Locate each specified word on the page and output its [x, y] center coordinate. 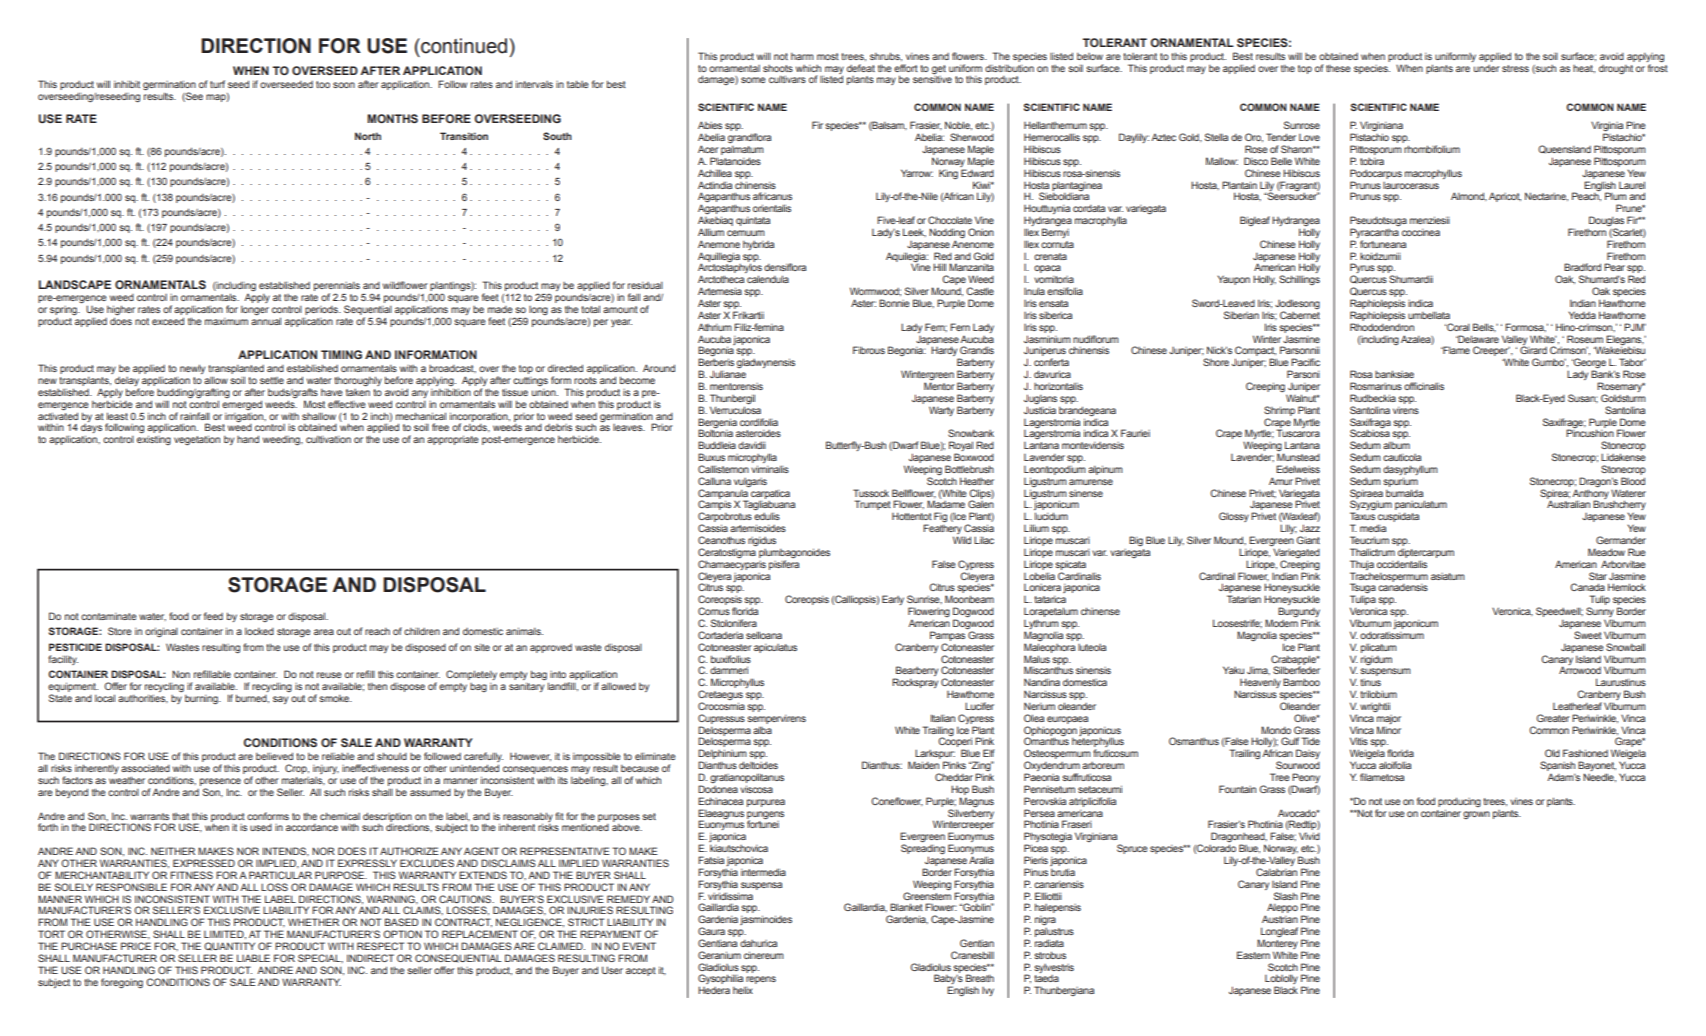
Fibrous [869, 350]
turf [217, 84]
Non [181, 674]
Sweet [1588, 635]
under [1487, 68]
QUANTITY [229, 946]
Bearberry [916, 672]
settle [272, 380]
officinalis [1424, 386]
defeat [861, 68]
